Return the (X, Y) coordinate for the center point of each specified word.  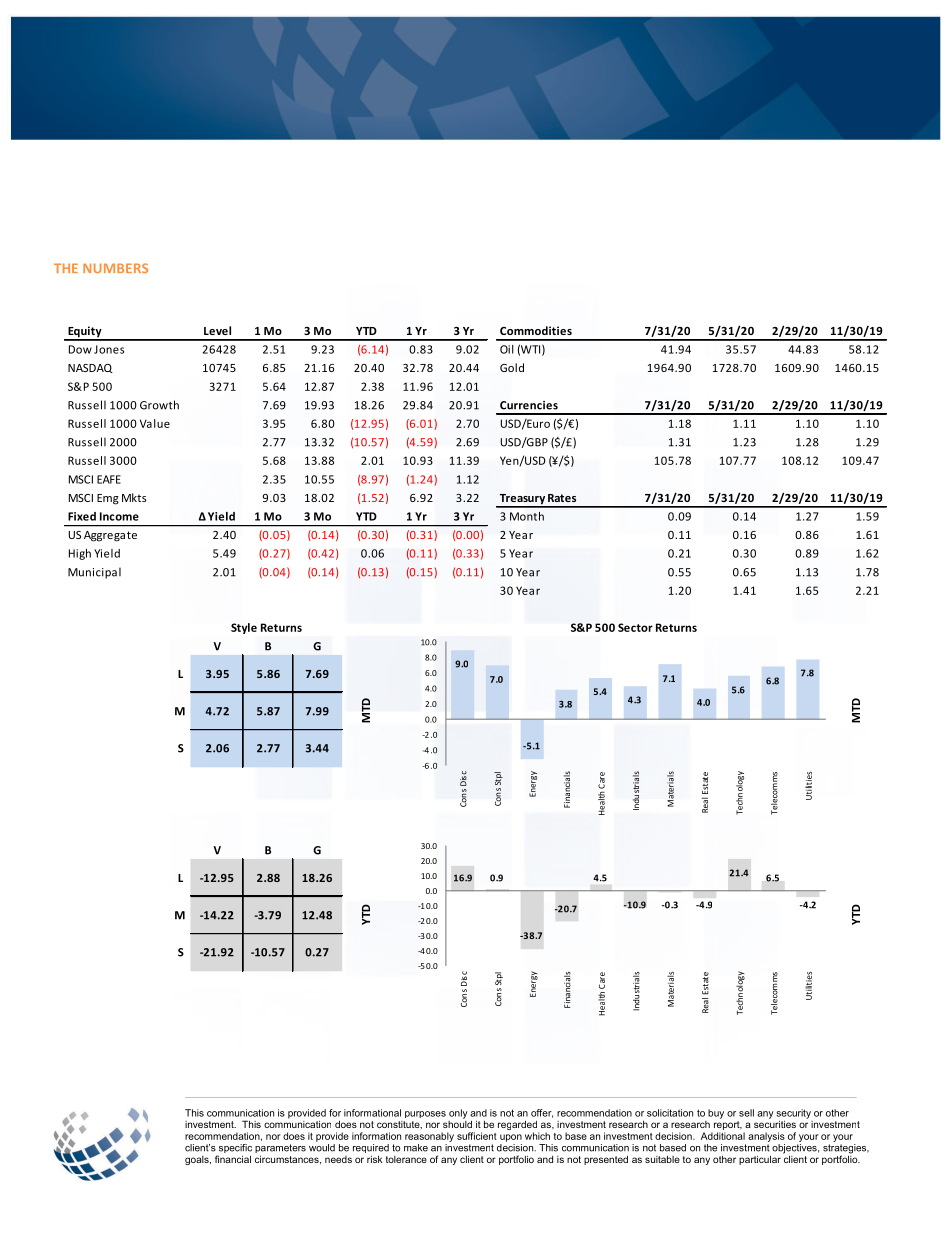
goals (198, 1160)
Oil (507, 349)
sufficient (477, 1136)
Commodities (536, 330)
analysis (766, 1137)
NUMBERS (115, 268)
